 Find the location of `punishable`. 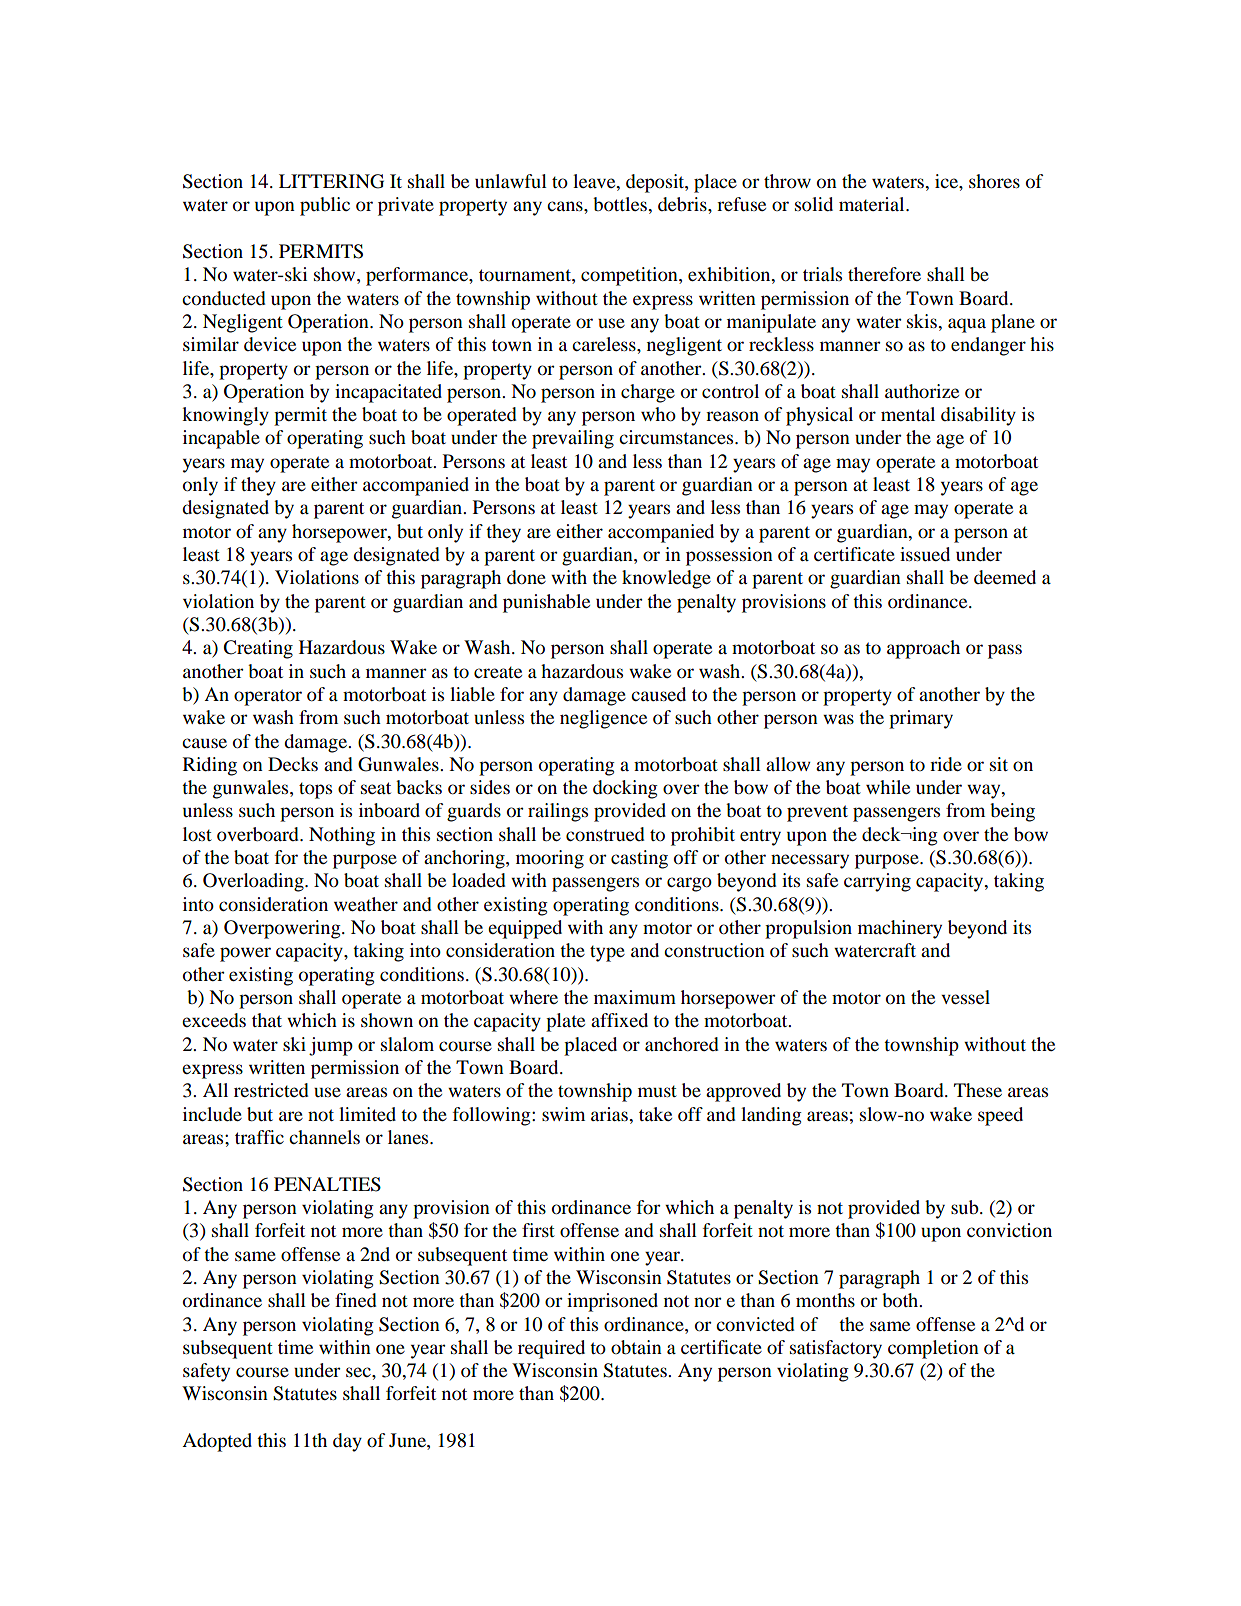

punishable is located at coordinates (546, 603).
